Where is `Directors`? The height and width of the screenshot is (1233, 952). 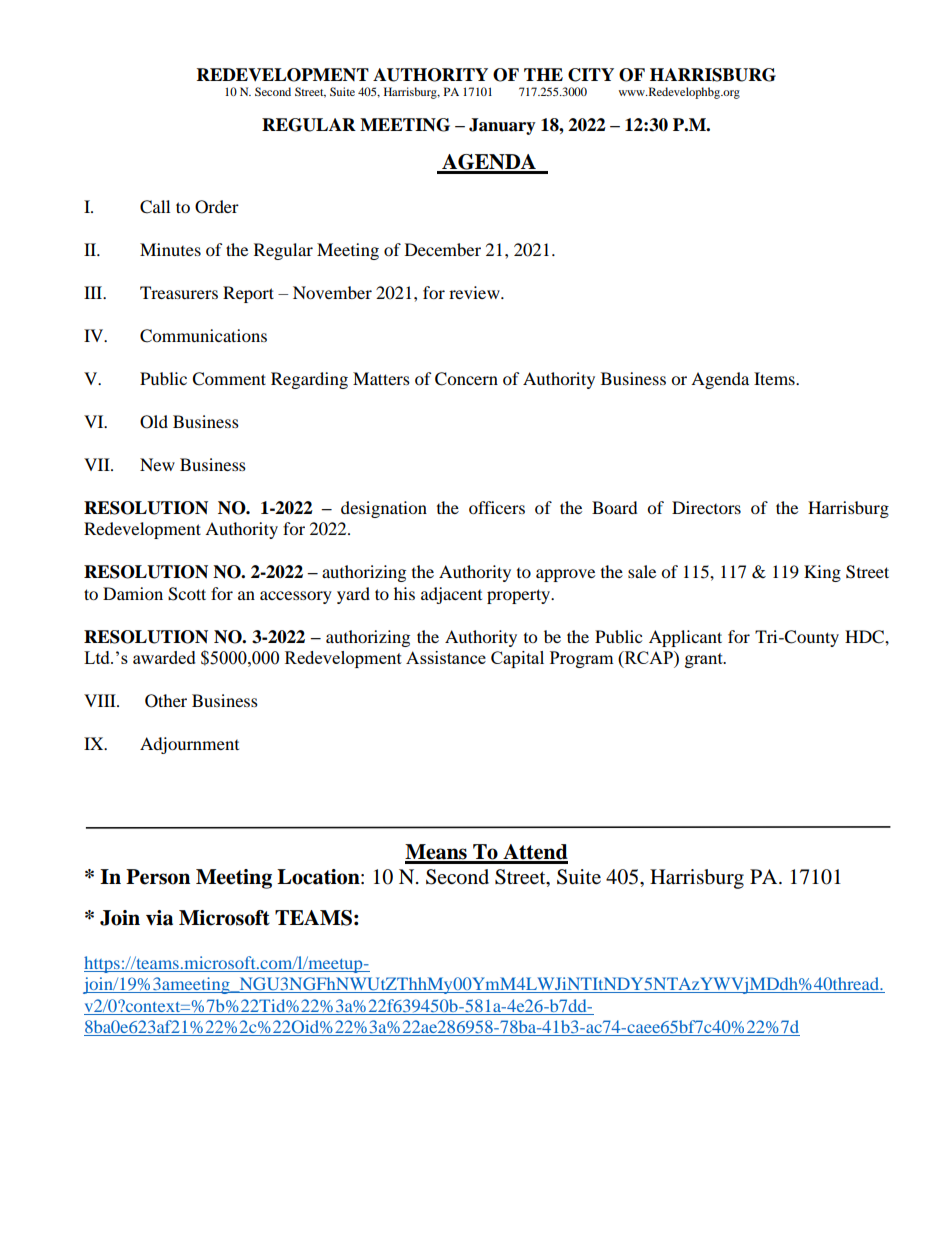 Directors is located at coordinates (706, 507).
